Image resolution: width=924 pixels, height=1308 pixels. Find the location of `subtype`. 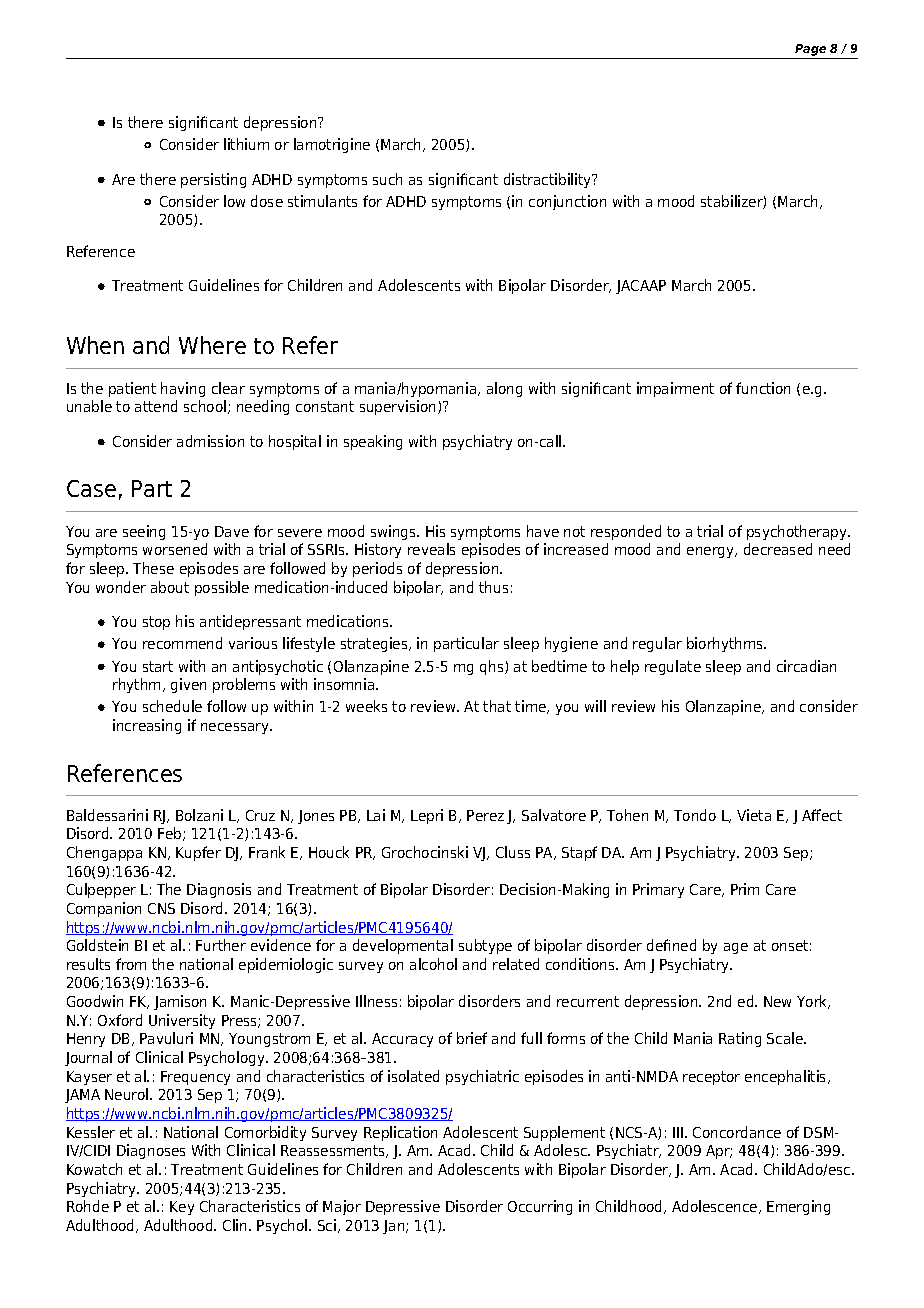

subtype is located at coordinates (485, 946).
